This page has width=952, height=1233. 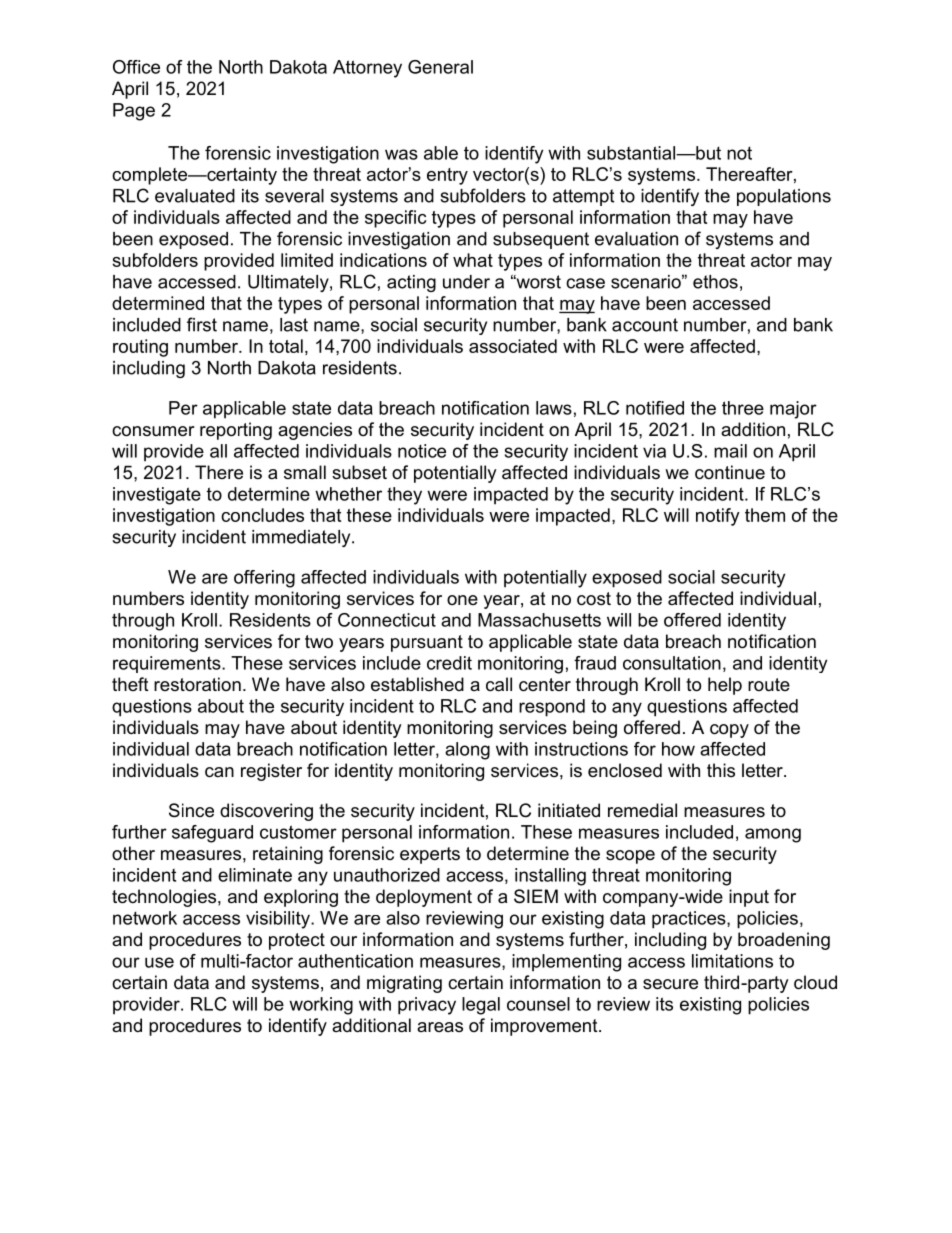 I want to click on help, so click(x=725, y=686).
